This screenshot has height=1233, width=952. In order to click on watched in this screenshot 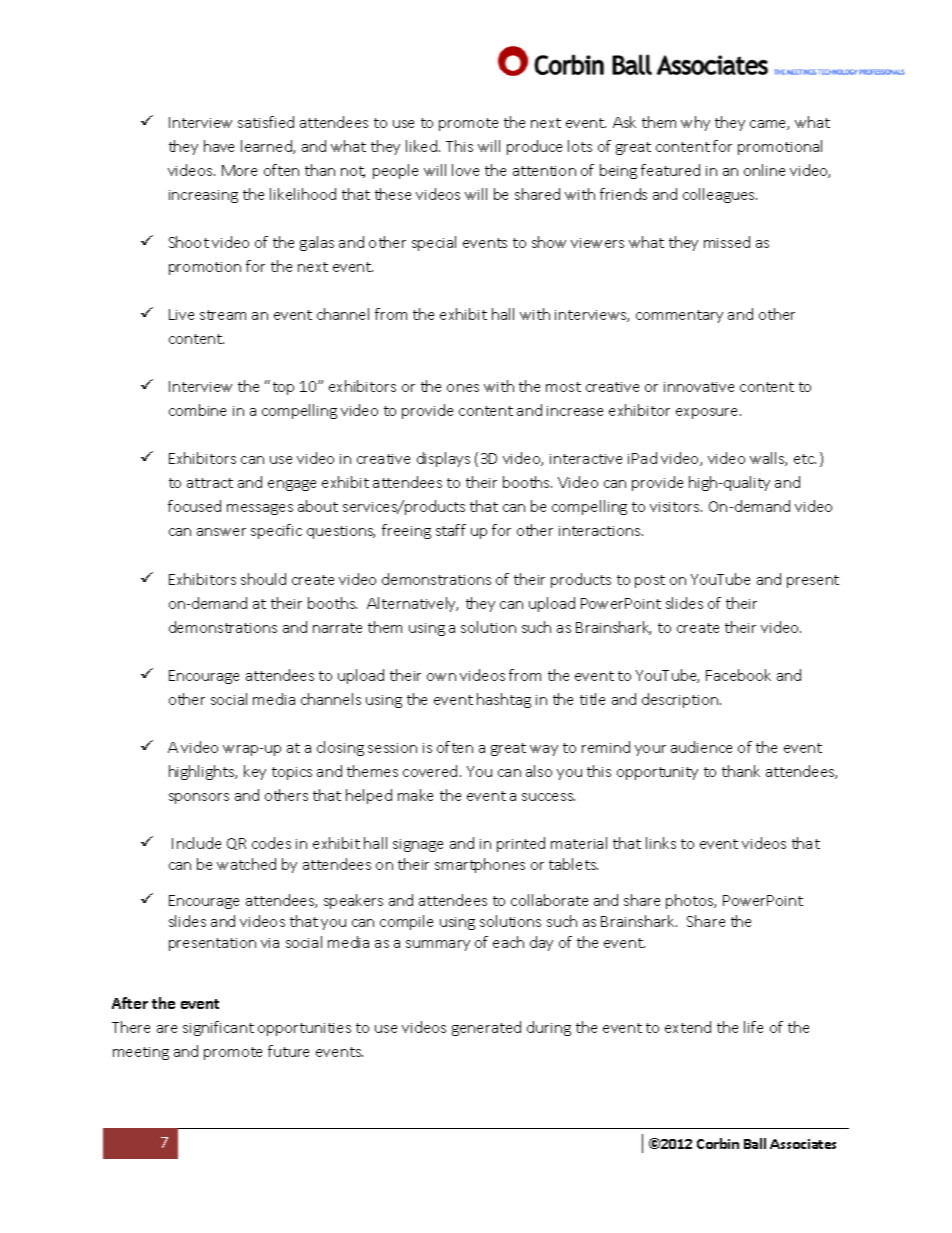, I will do `click(246, 864)`.
